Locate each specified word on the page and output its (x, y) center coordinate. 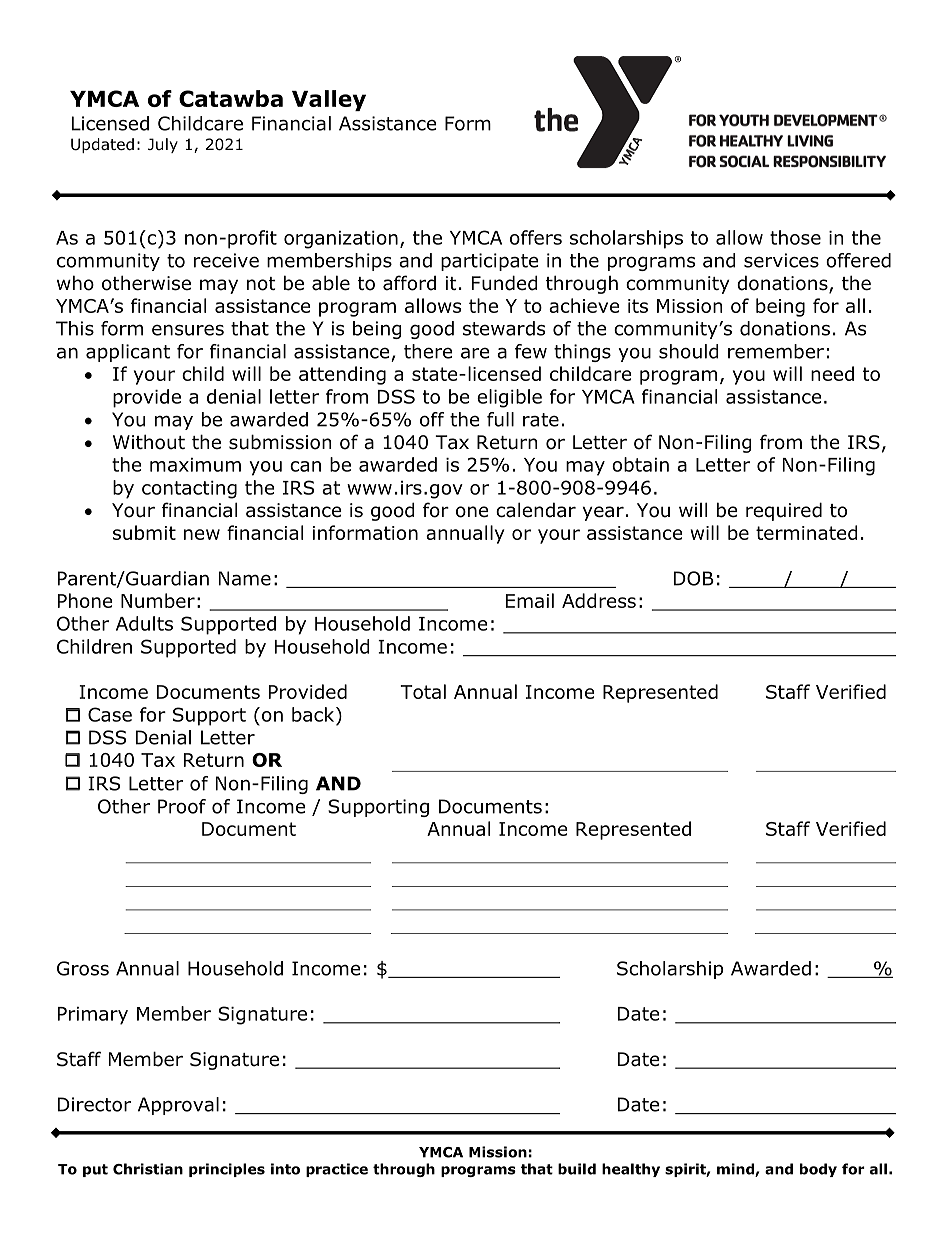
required (784, 511)
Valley (329, 100)
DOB (694, 578)
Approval (178, 1106)
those (795, 237)
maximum (195, 465)
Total (423, 691)
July (163, 145)
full (500, 419)
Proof (182, 806)
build (577, 1169)
